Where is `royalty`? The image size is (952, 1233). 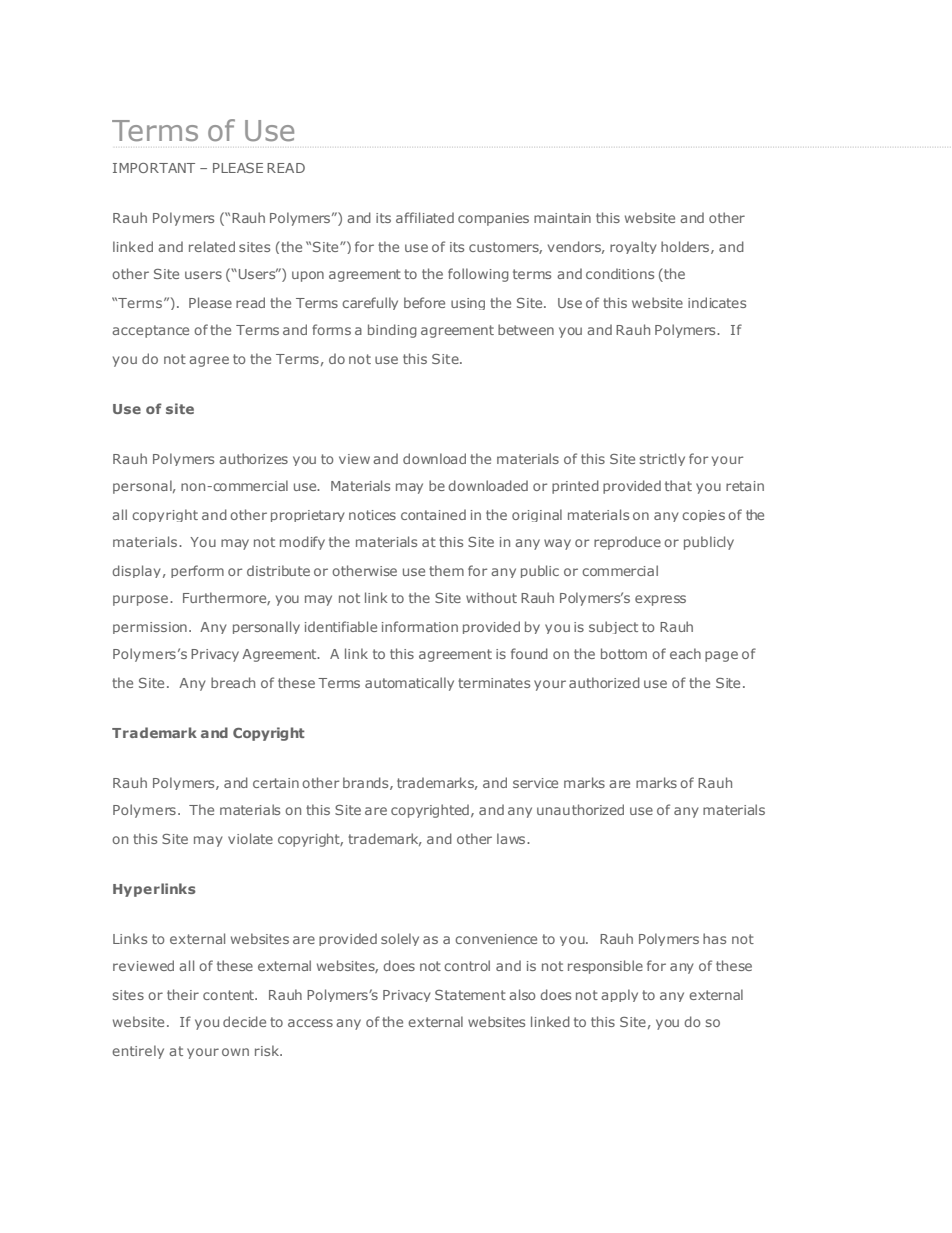 royalty is located at coordinates (633, 247).
